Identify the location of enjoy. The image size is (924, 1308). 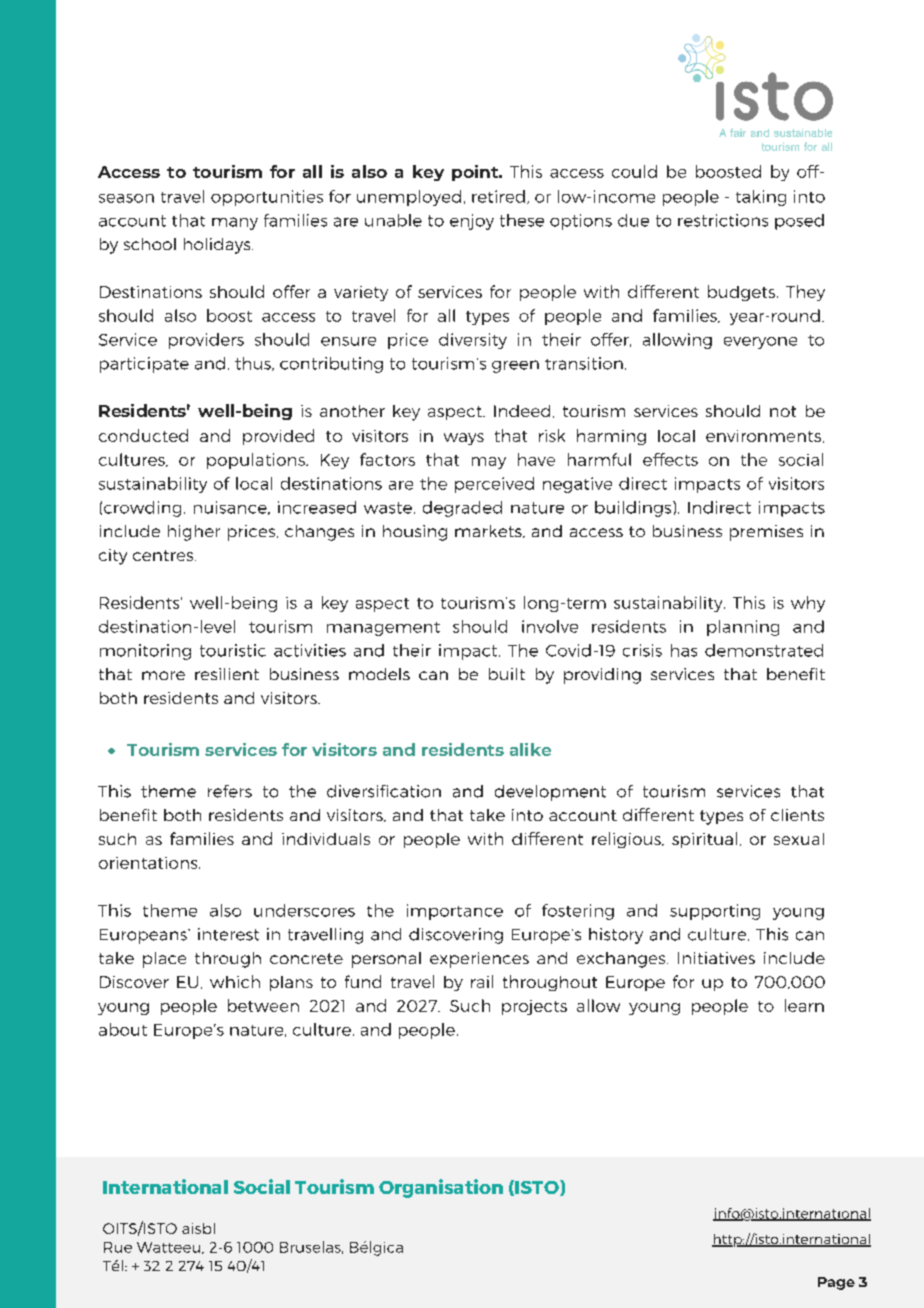
(472, 222).
